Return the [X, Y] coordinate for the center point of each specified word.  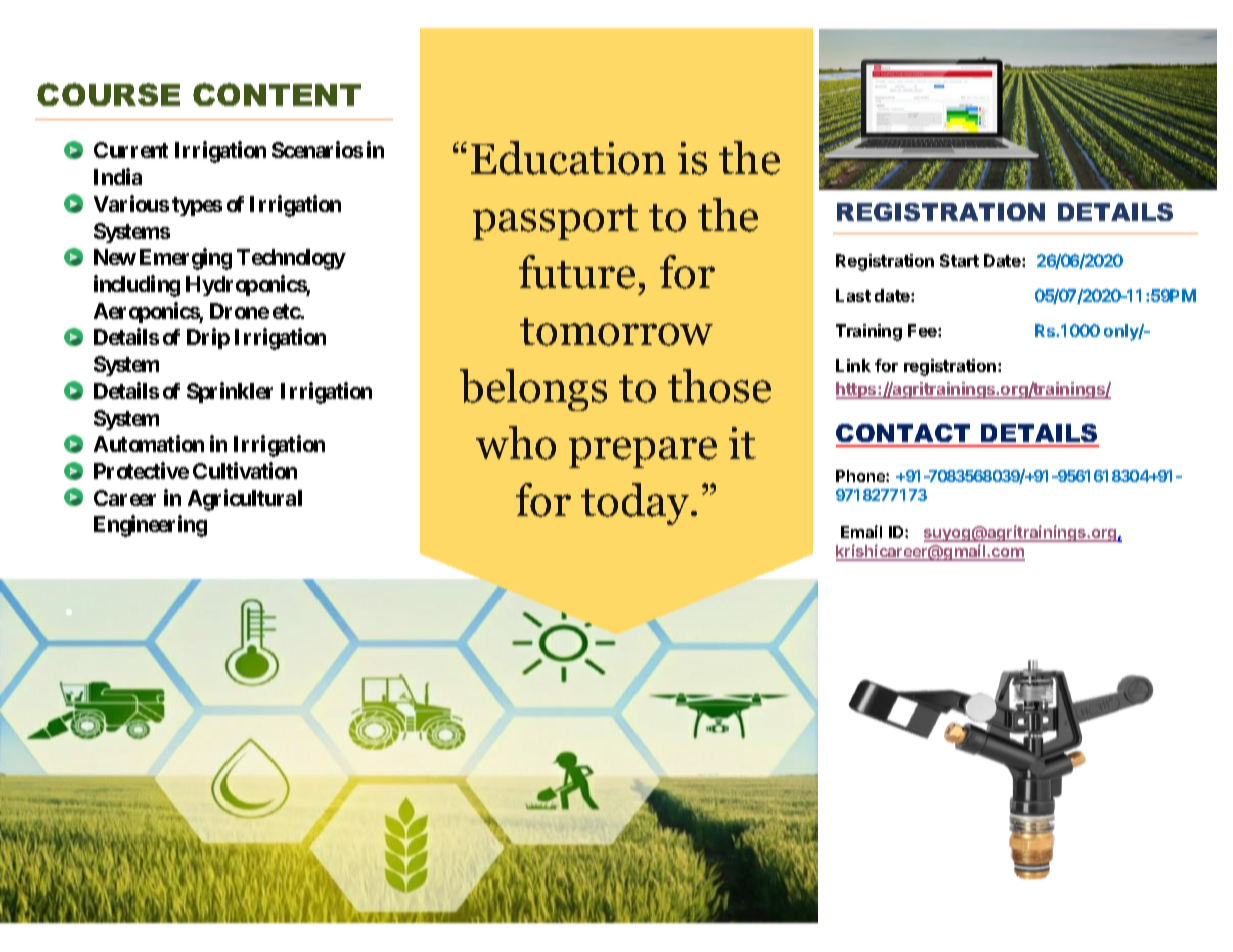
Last [853, 295]
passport [556, 222]
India [118, 176]
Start [959, 260]
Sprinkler [230, 392]
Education [568, 158]
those [719, 386]
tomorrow [616, 332]
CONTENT [277, 94]
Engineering [150, 526]
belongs [533, 390]
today [636, 504]
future [577, 272]
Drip [208, 338]
